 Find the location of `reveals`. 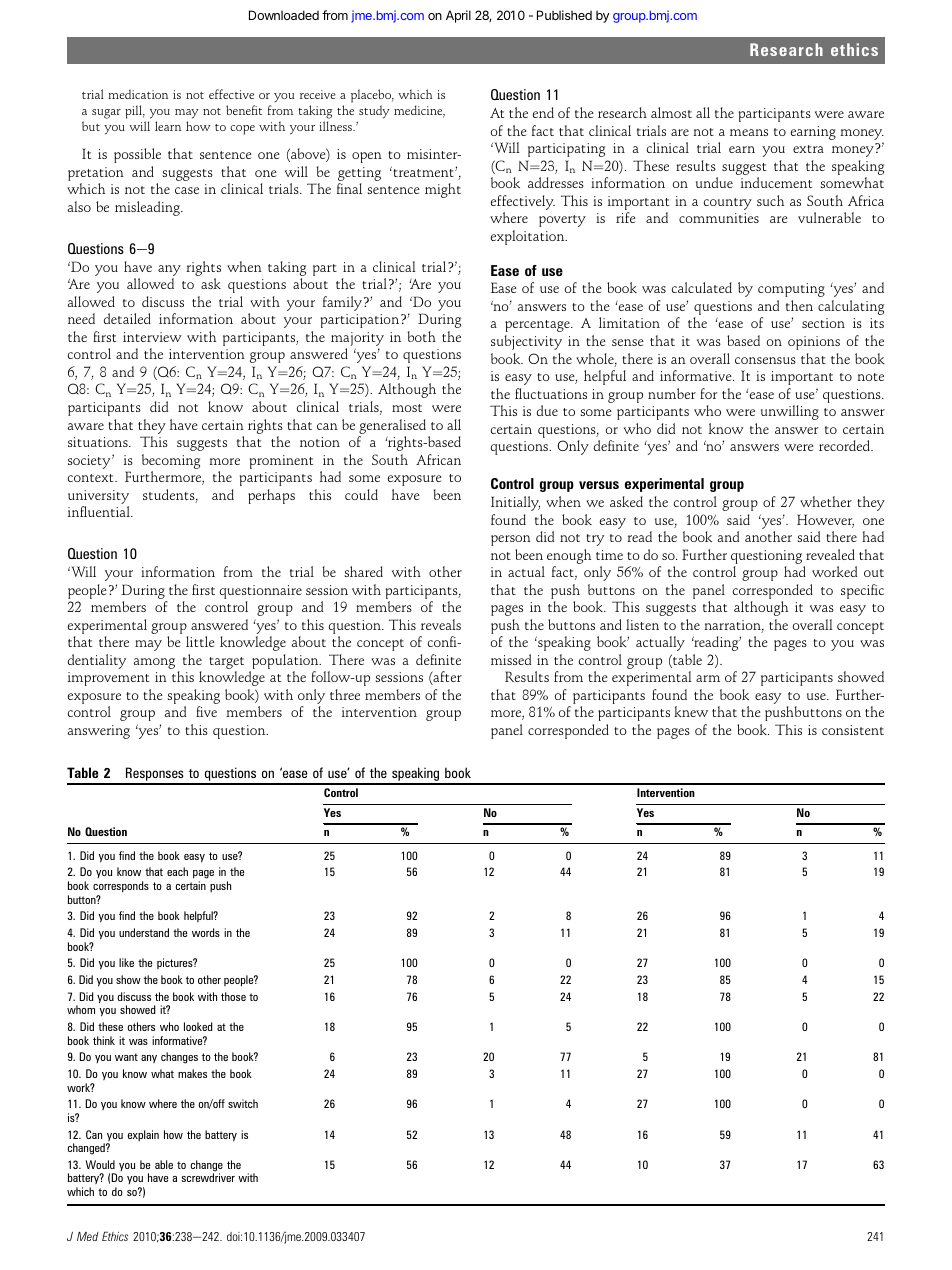

reveals is located at coordinates (441, 624).
